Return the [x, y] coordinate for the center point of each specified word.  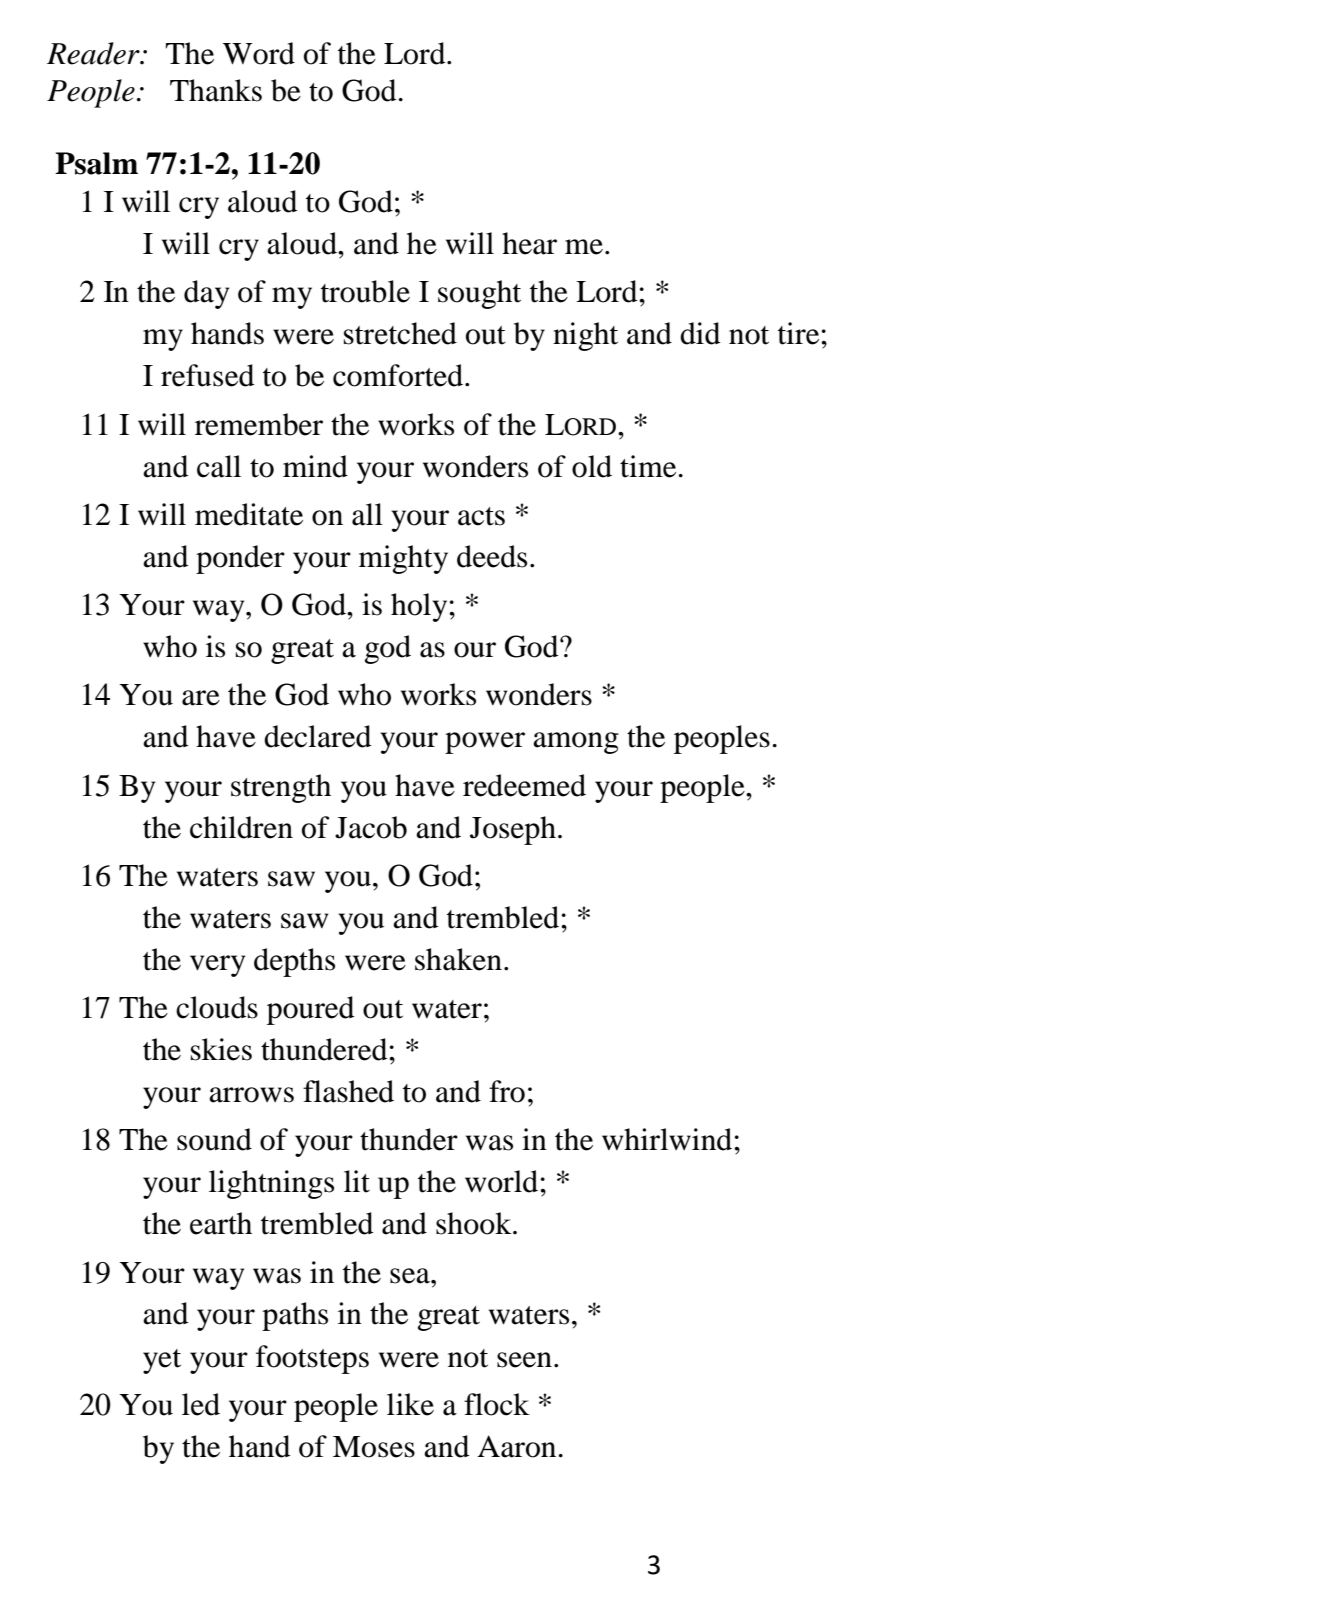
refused [208, 375]
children [241, 827]
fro [507, 1091]
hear [529, 243]
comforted [399, 375]
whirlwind [668, 1139]
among [576, 743]
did [700, 333]
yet [162, 1361]
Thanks [216, 90]
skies [221, 1049]
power [485, 743]
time [648, 466]
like [410, 1404]
